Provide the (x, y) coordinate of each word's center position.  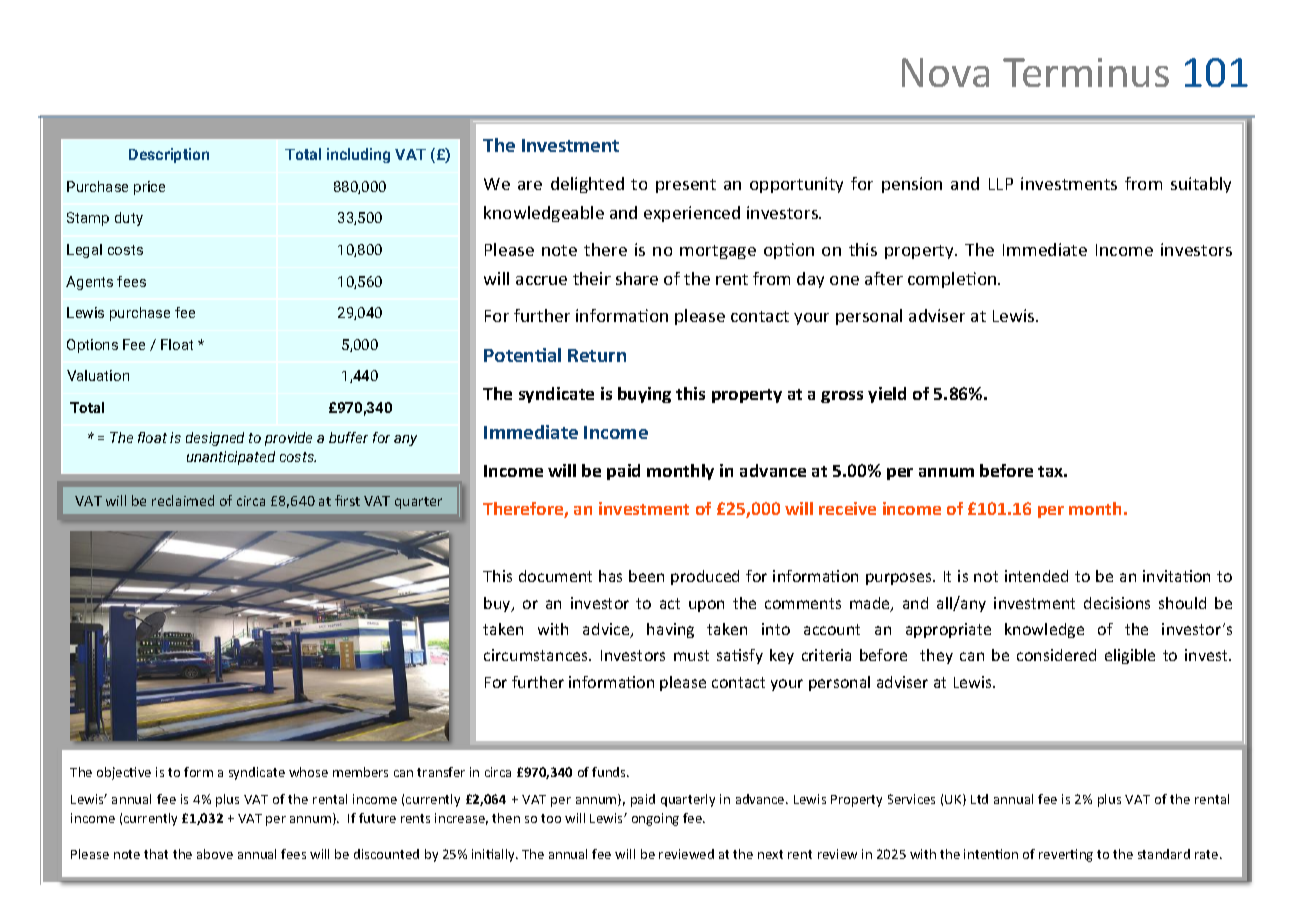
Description (169, 155)
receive (847, 508)
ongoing (655, 819)
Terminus (1086, 72)
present (686, 186)
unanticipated (231, 458)
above (215, 854)
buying (644, 395)
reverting (1066, 855)
